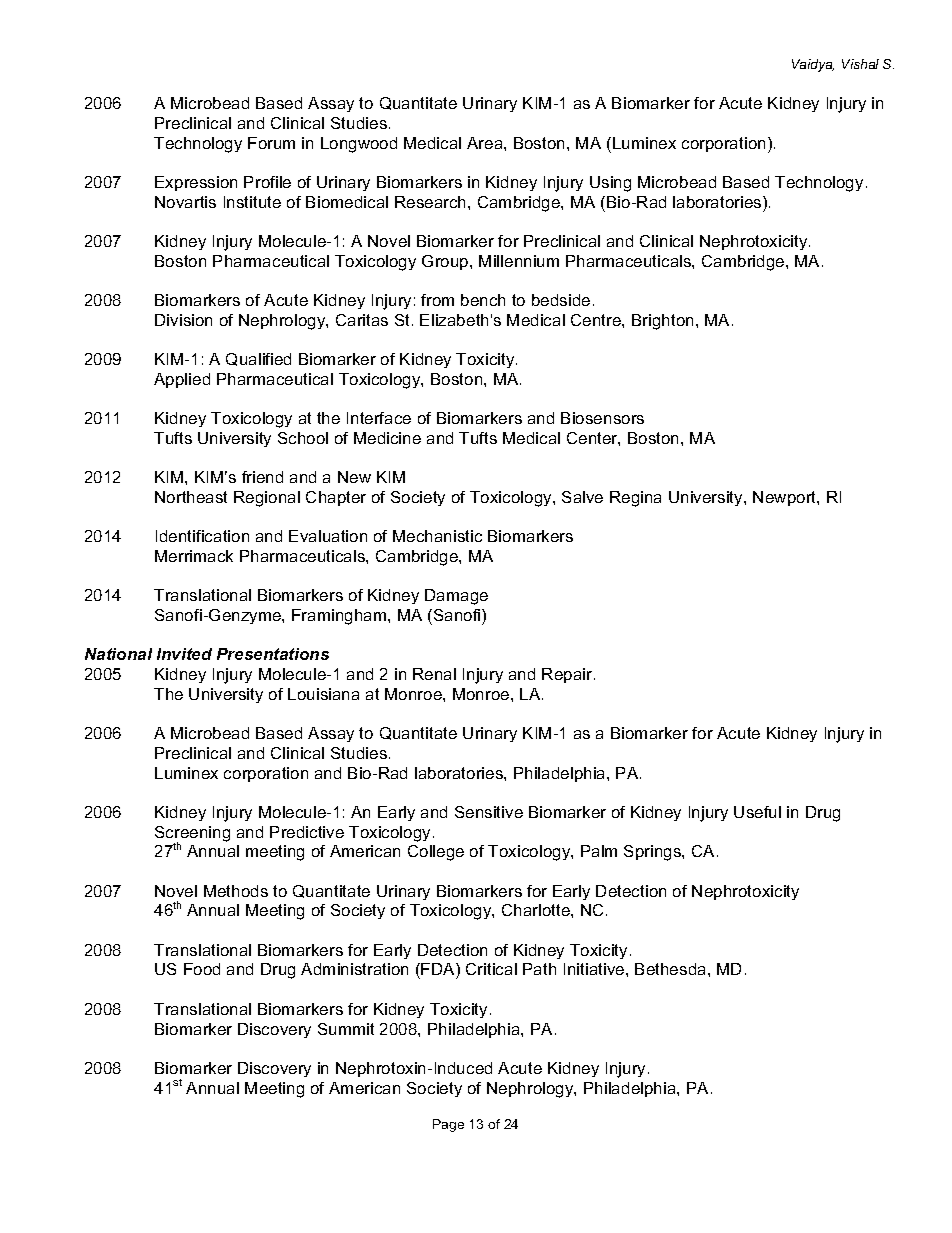 This image has height=1233, width=952. I want to click on Regina, so click(635, 499).
